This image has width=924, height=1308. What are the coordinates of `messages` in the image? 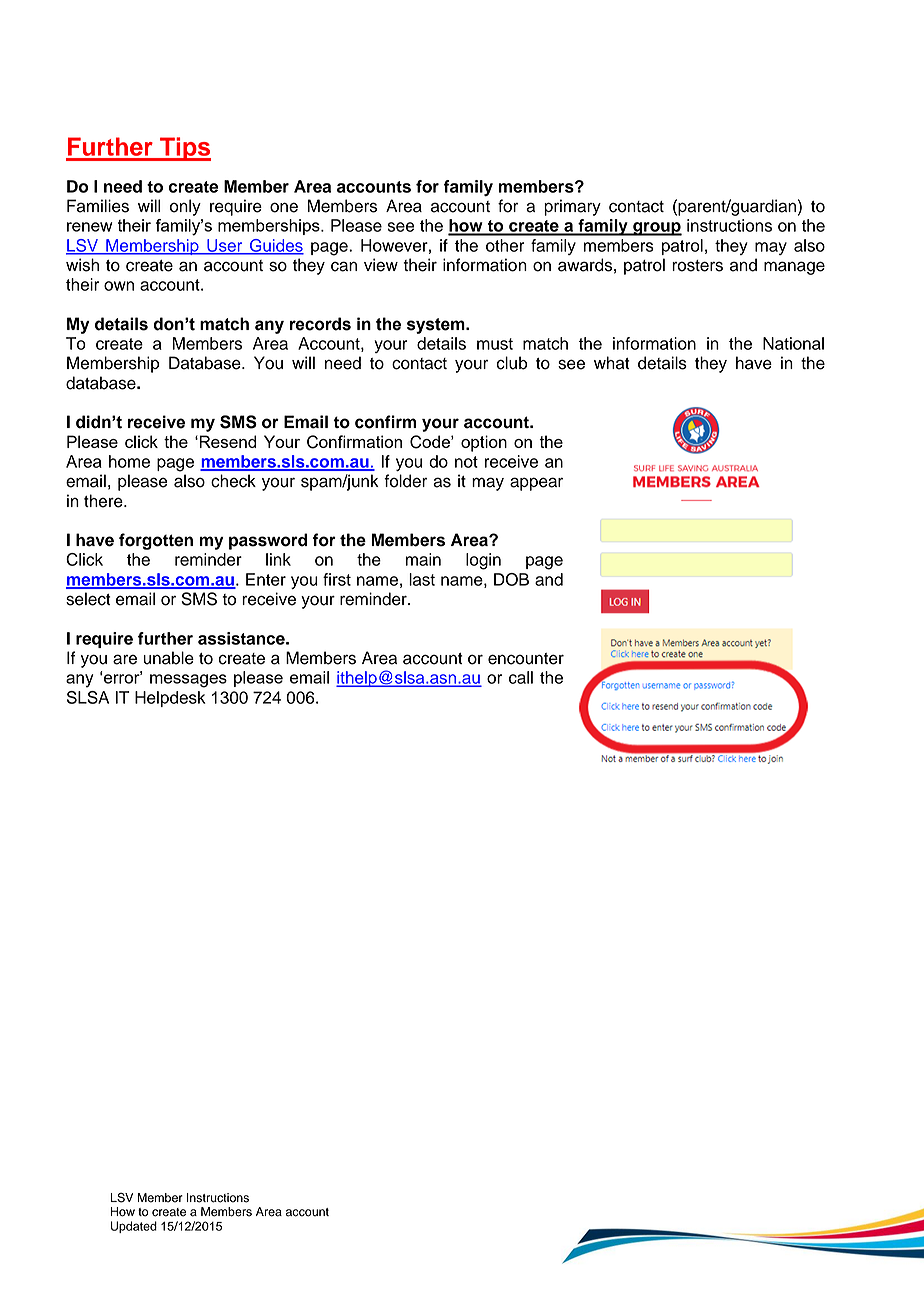 It's located at (188, 681).
